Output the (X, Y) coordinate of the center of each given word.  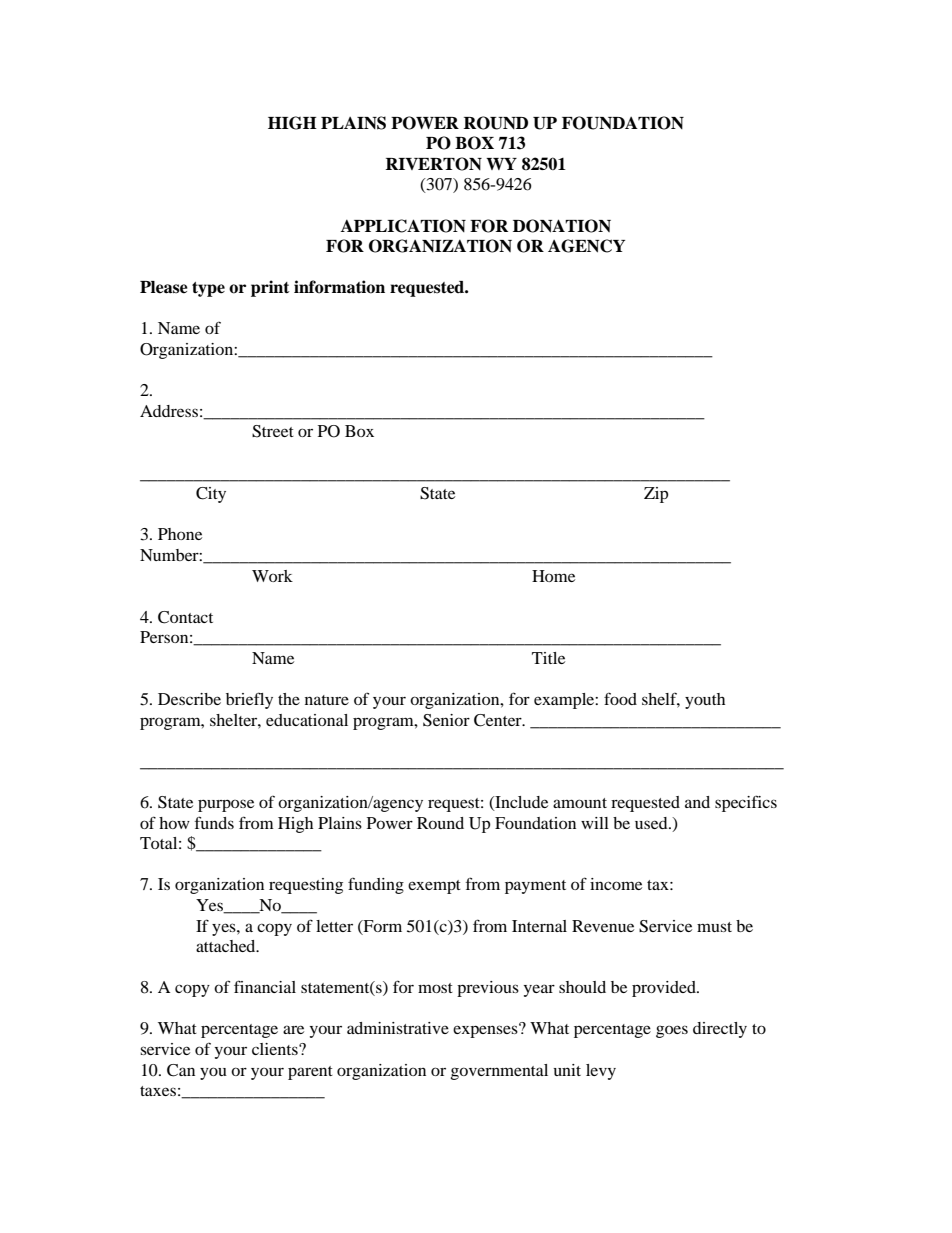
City (211, 495)
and (697, 802)
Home (553, 576)
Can (181, 1070)
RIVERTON (433, 164)
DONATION (562, 226)
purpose (226, 805)
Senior (446, 720)
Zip (656, 495)
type (208, 289)
